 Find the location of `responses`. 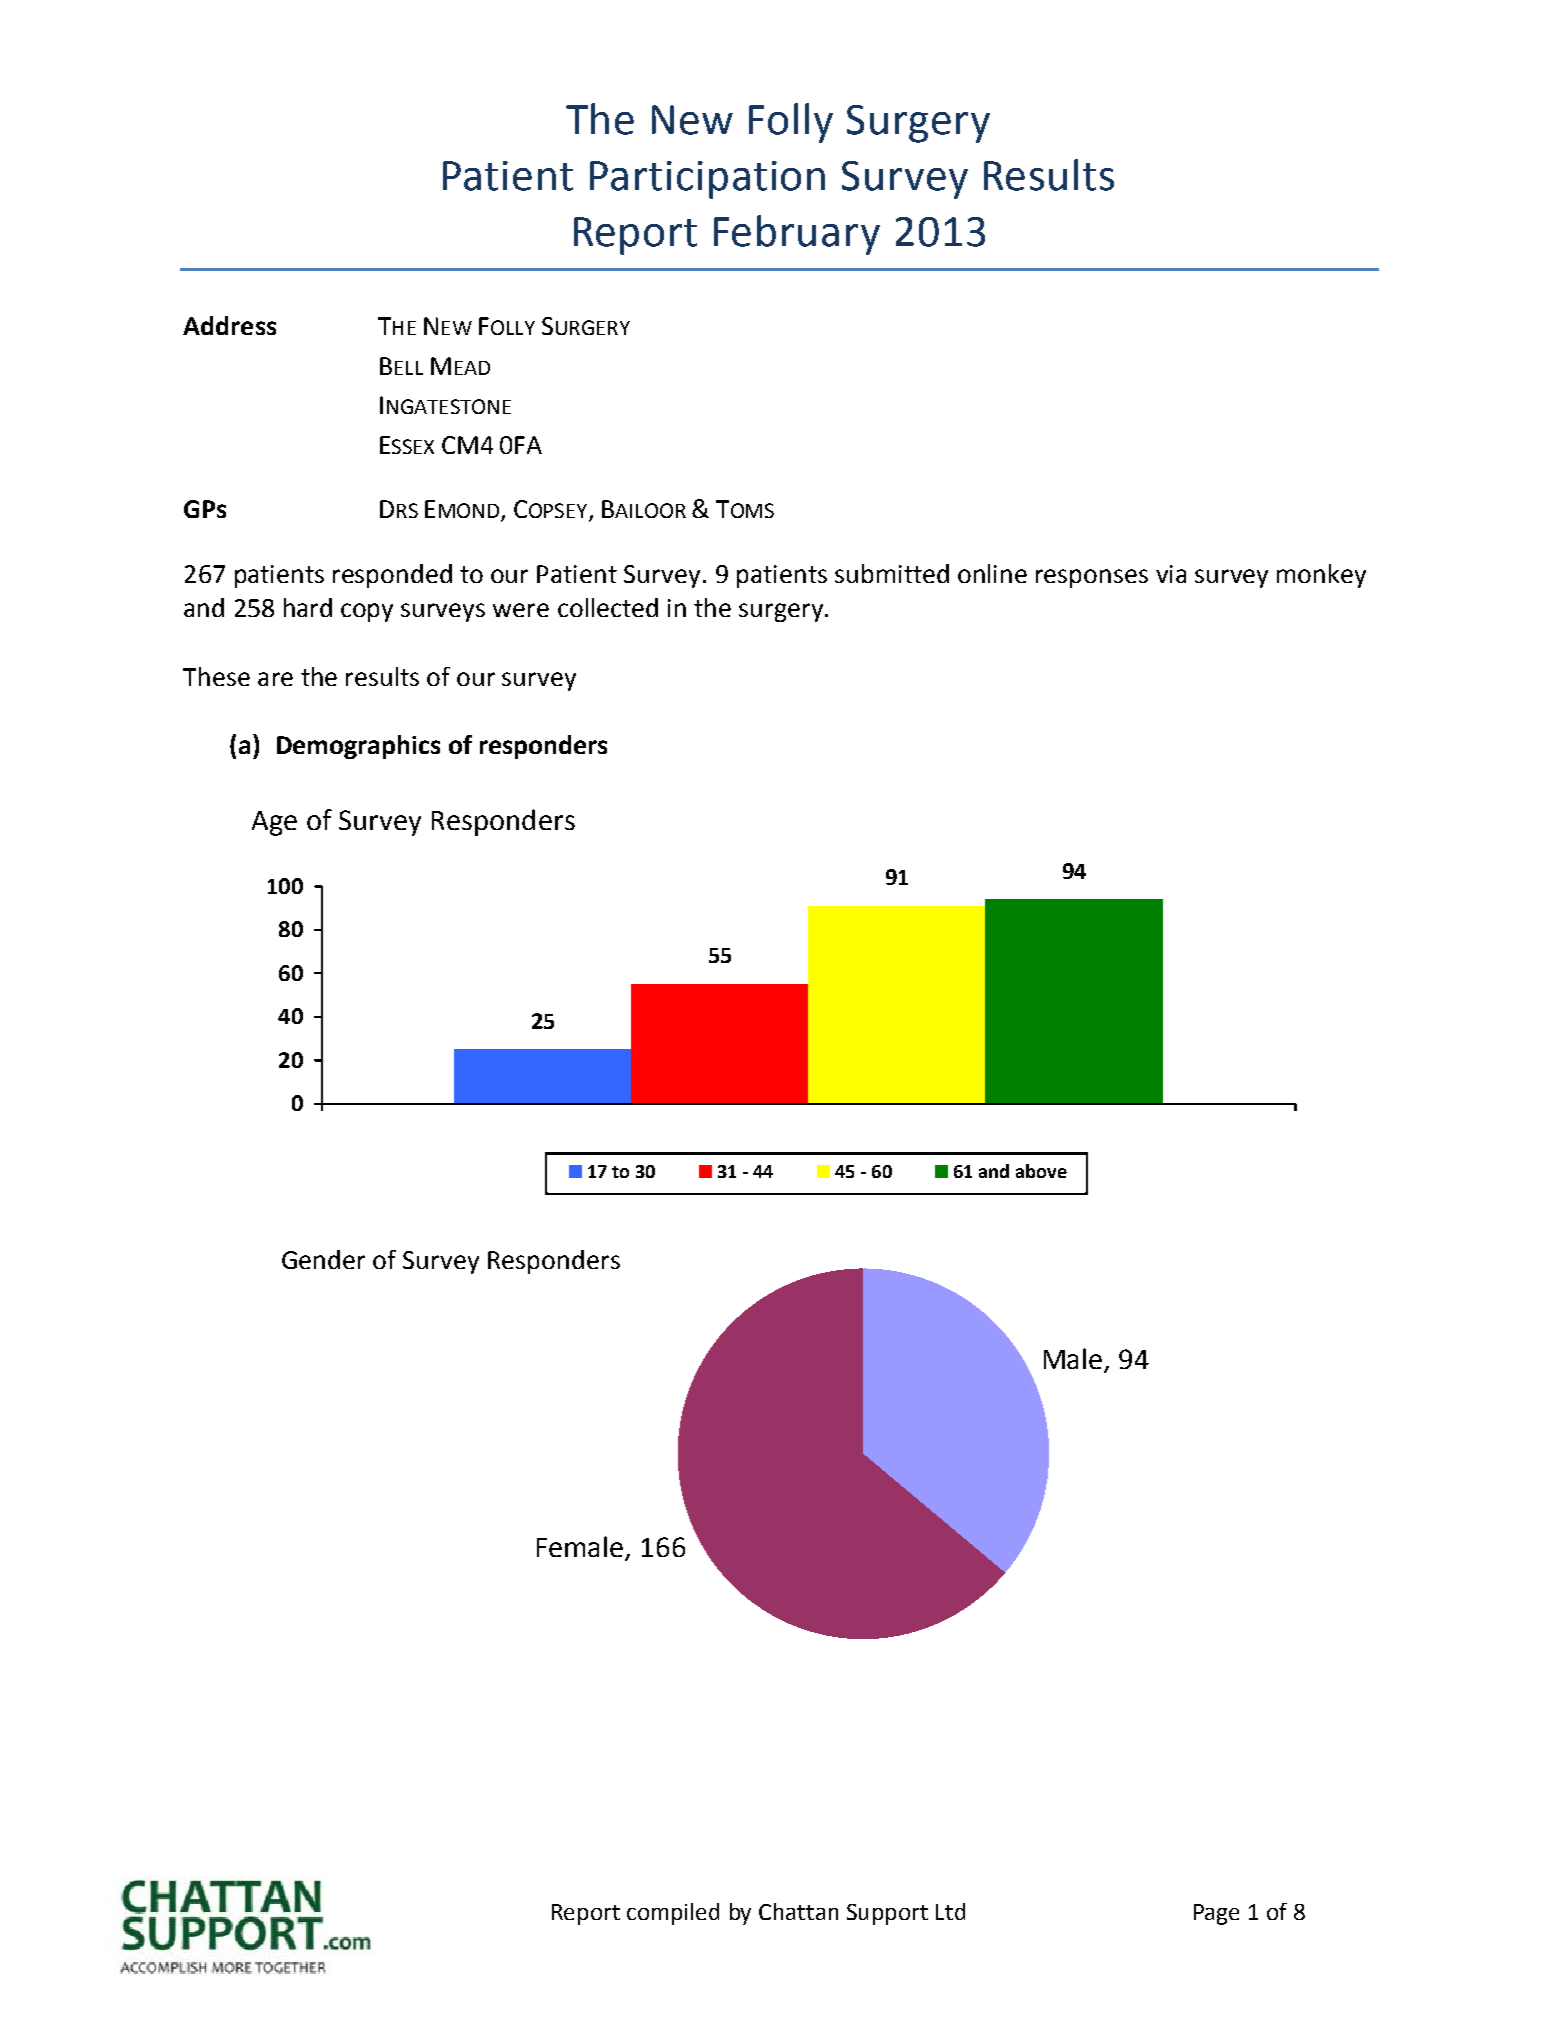

responses is located at coordinates (1092, 578).
